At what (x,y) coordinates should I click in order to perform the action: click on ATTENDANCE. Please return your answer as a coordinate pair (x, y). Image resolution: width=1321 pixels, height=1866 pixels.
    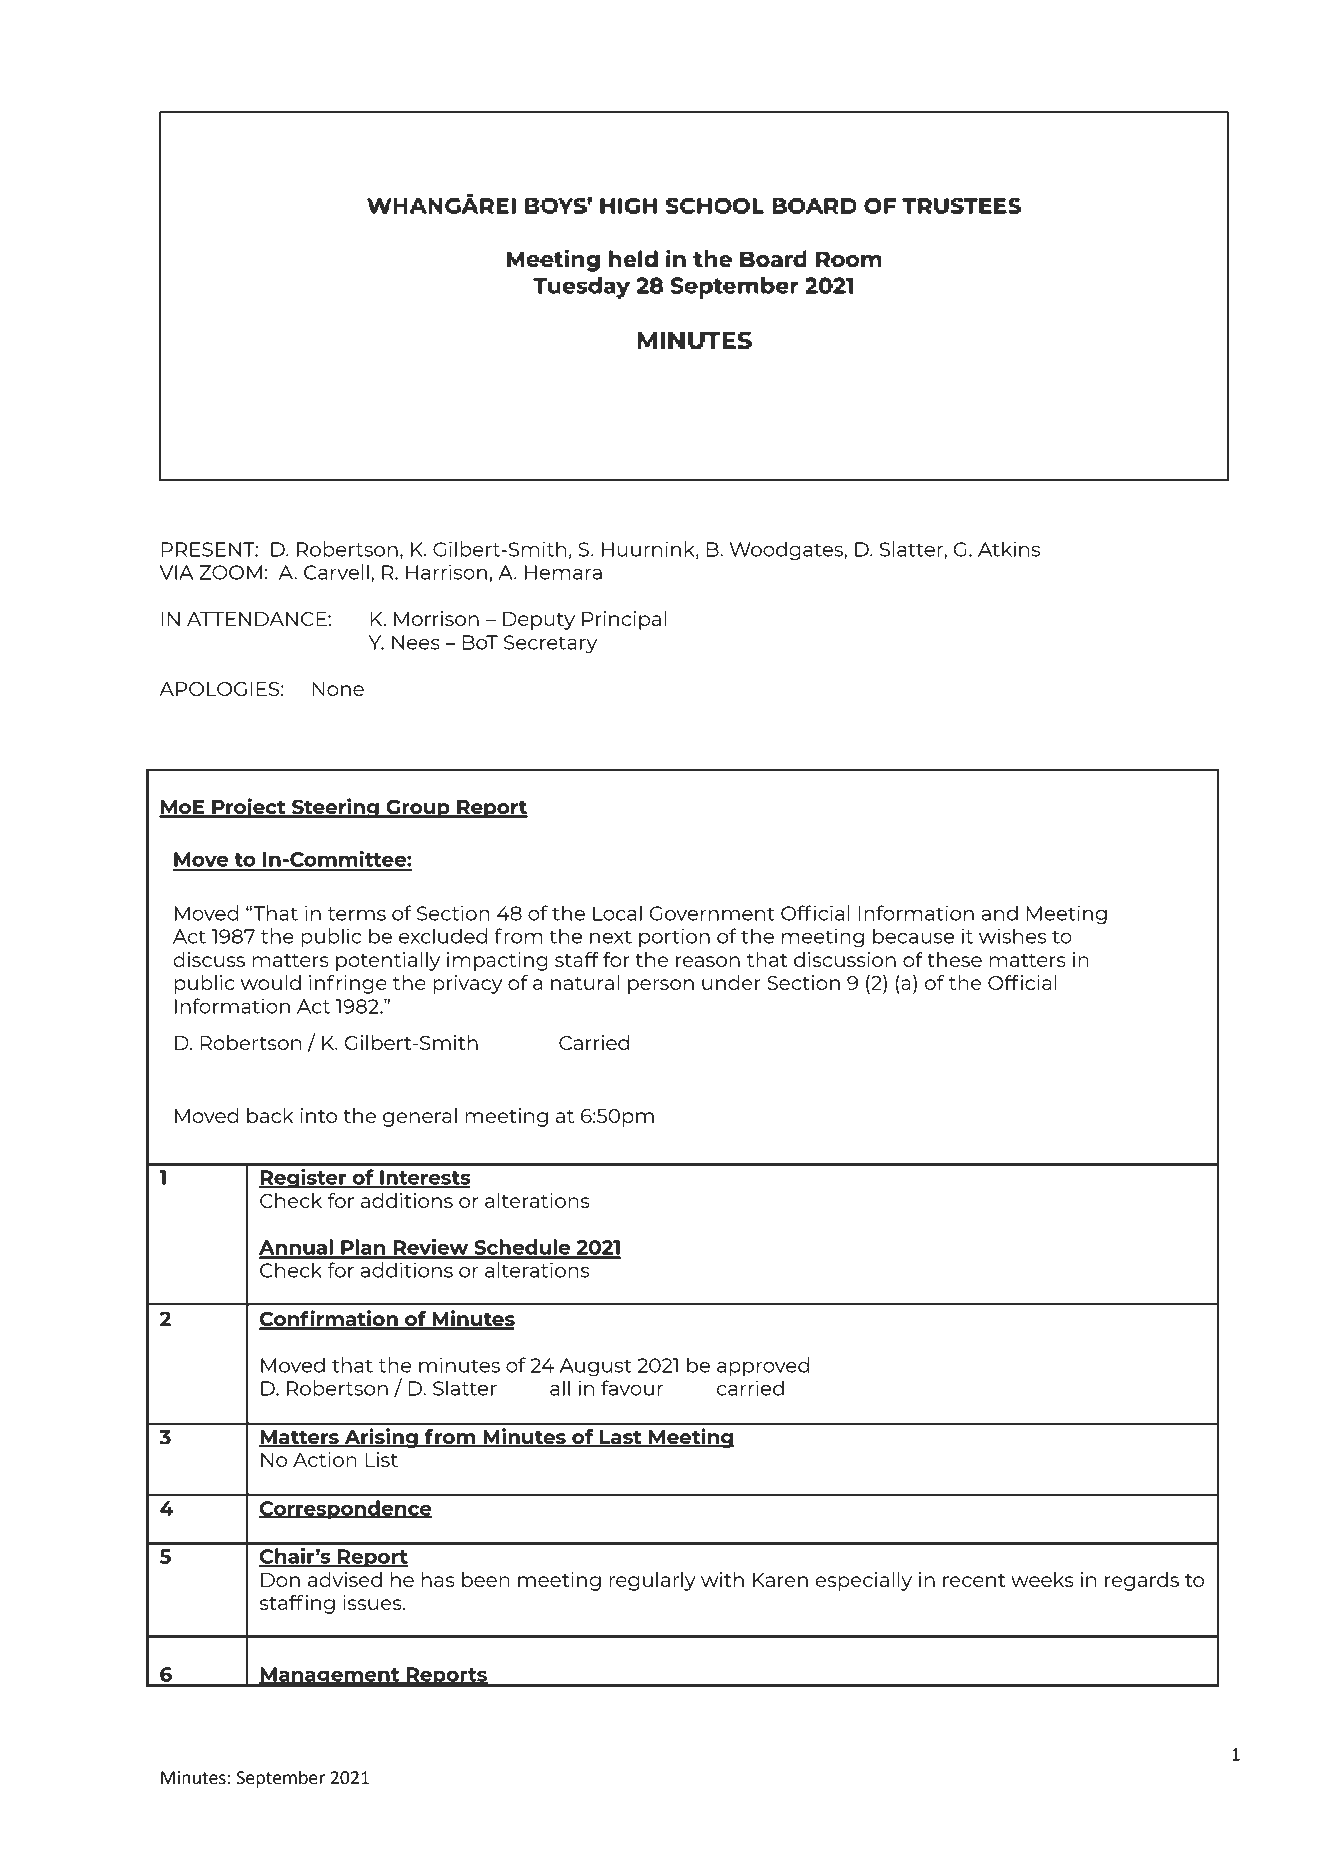
    Looking at the image, I should click on (258, 619).
